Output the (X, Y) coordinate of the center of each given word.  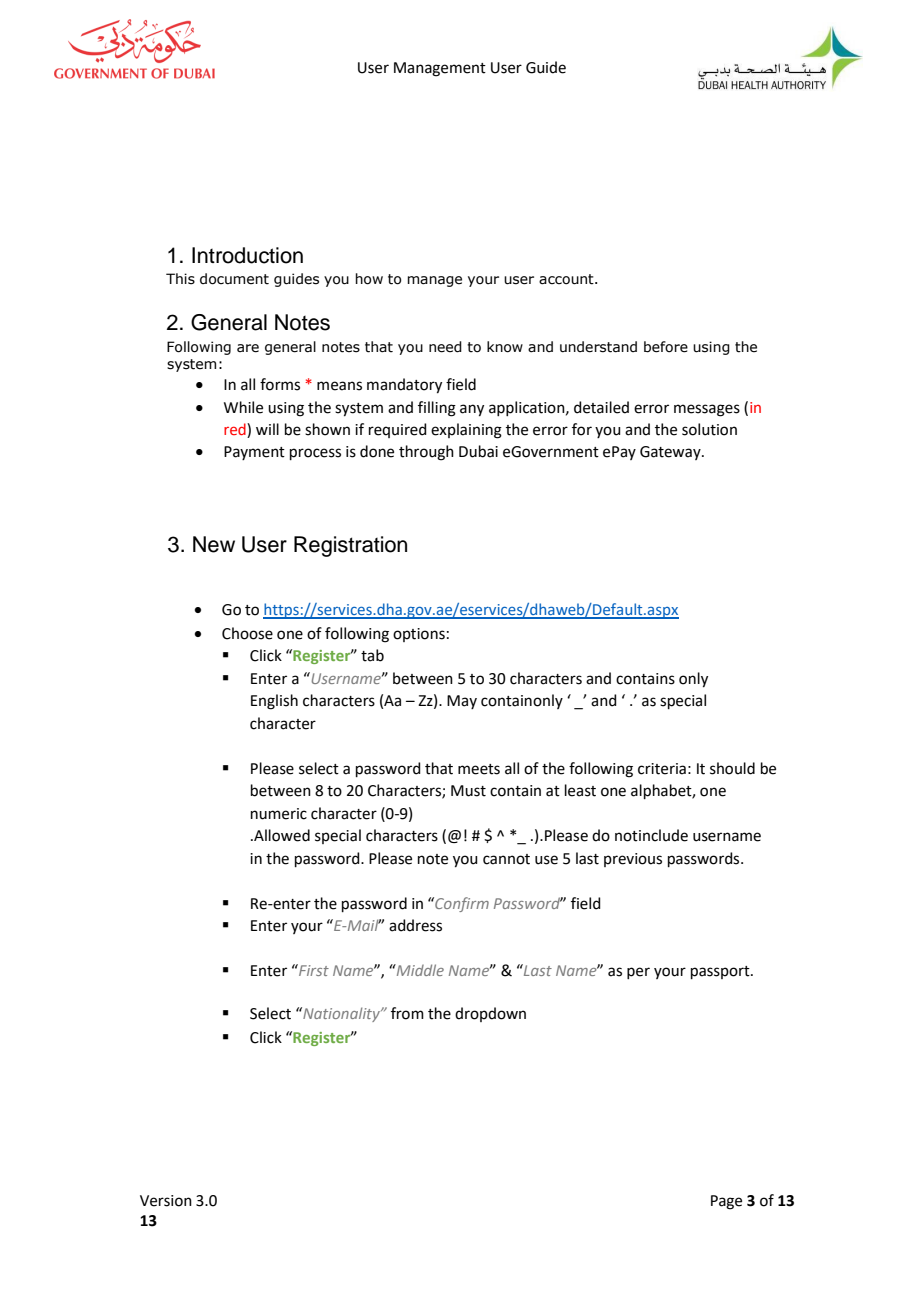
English (274, 702)
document (234, 279)
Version (166, 1201)
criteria (662, 769)
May (462, 702)
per (638, 973)
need (445, 347)
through (426, 453)
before (666, 347)
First (313, 970)
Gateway (671, 453)
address (415, 925)
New (214, 544)
